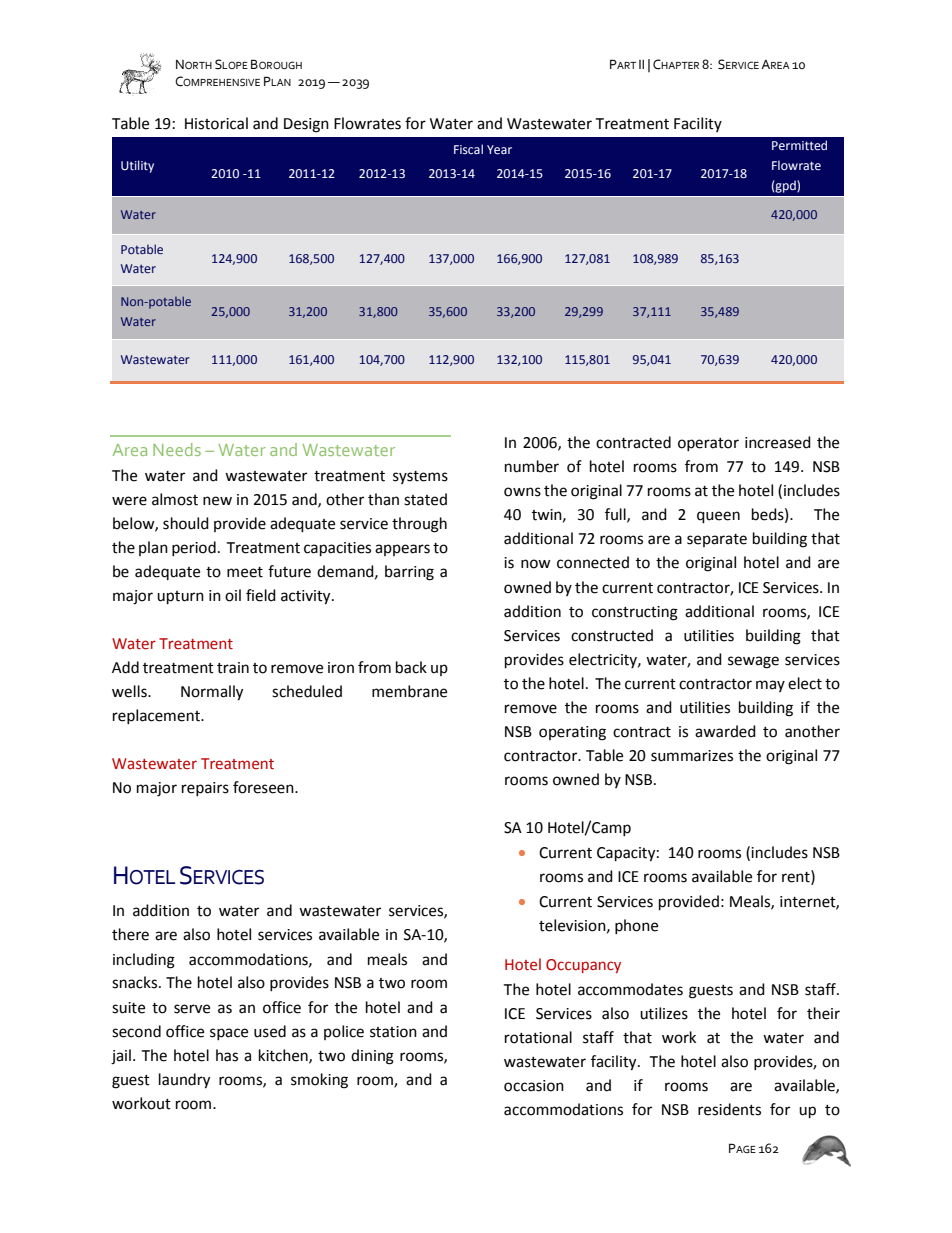 The width and height of the screenshot is (952, 1233). Describe the element at coordinates (409, 573) in the screenshot. I see `barring` at that location.
